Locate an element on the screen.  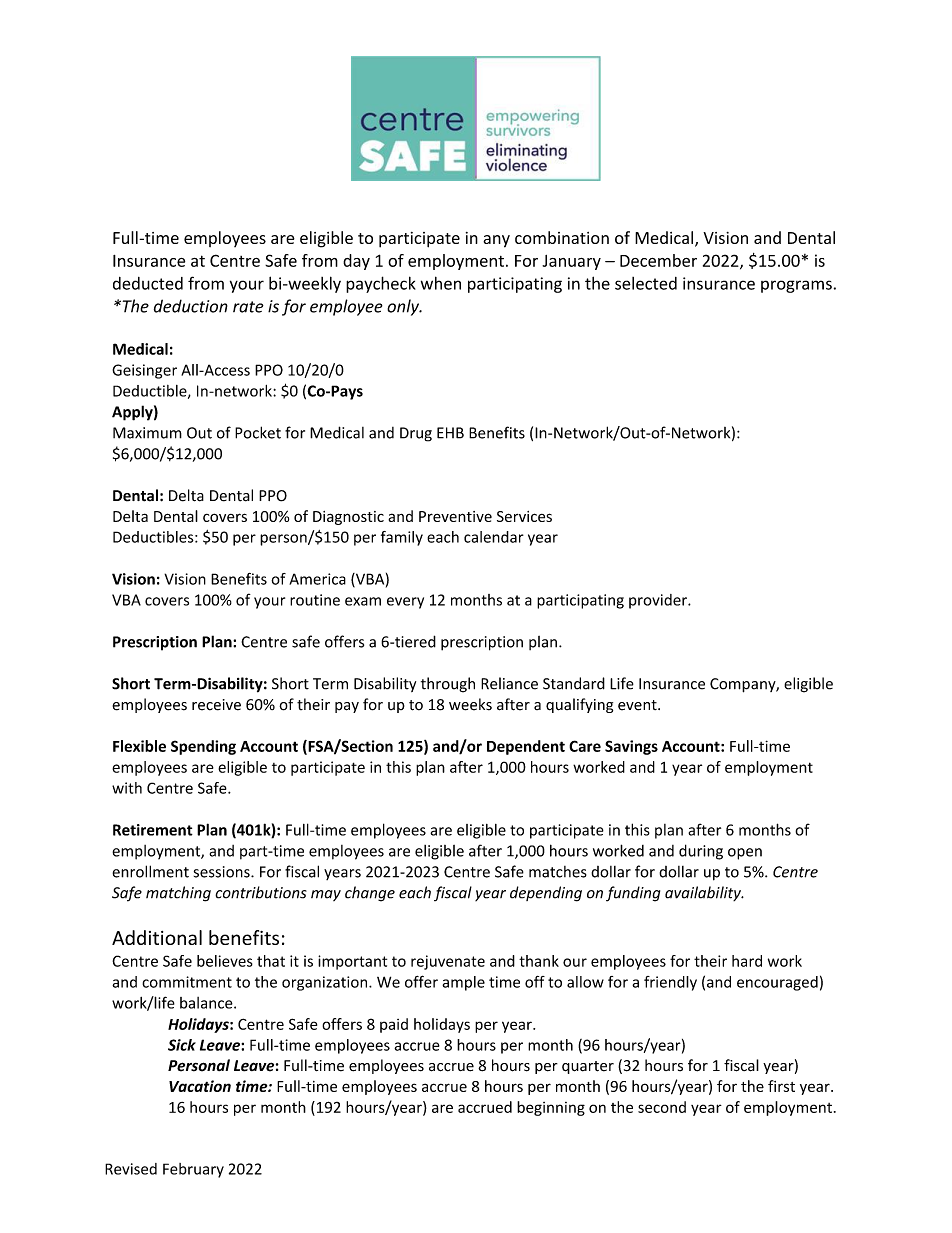
availability is located at coordinates (704, 893).
